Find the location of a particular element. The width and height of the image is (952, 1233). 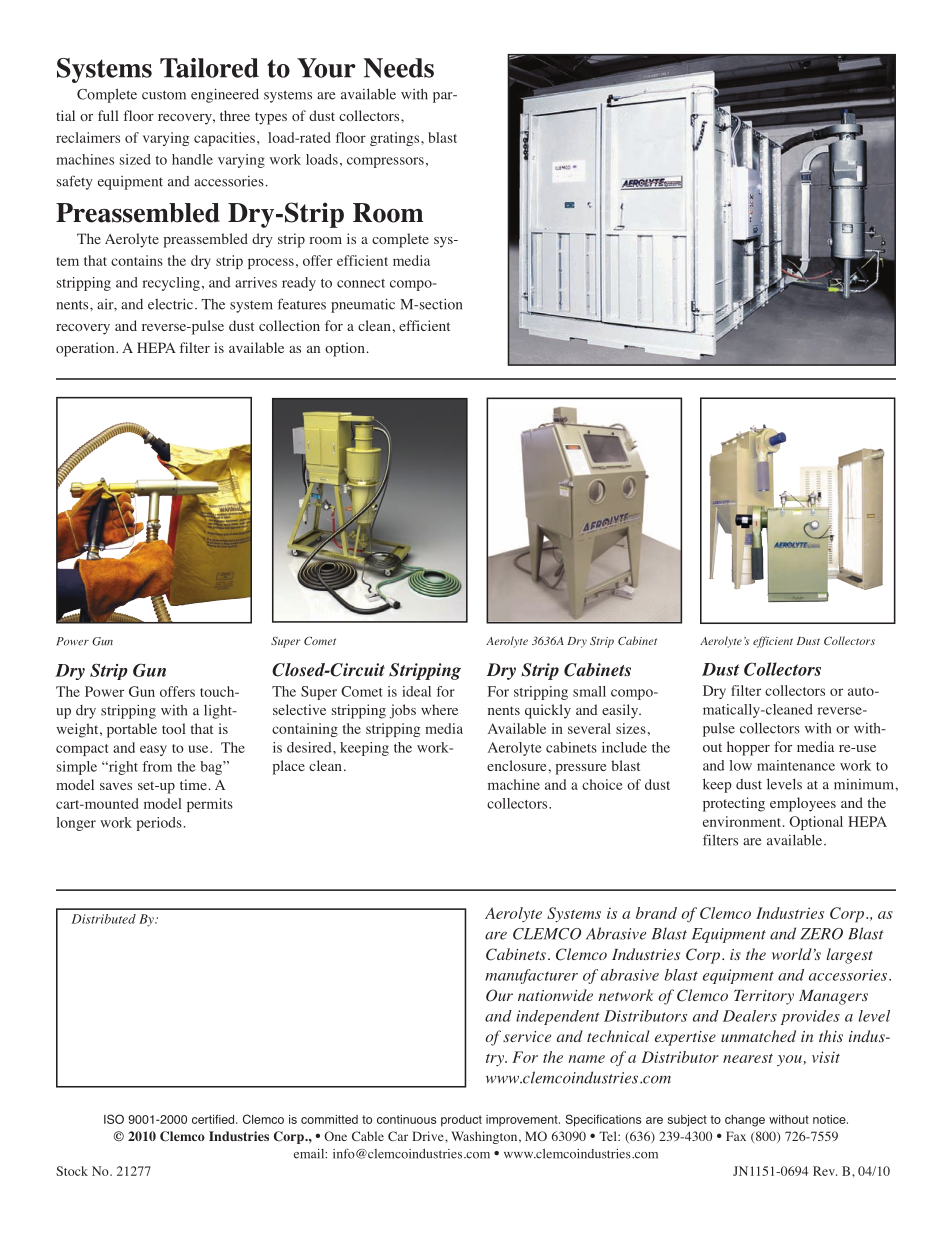

certified is located at coordinates (214, 1119).
